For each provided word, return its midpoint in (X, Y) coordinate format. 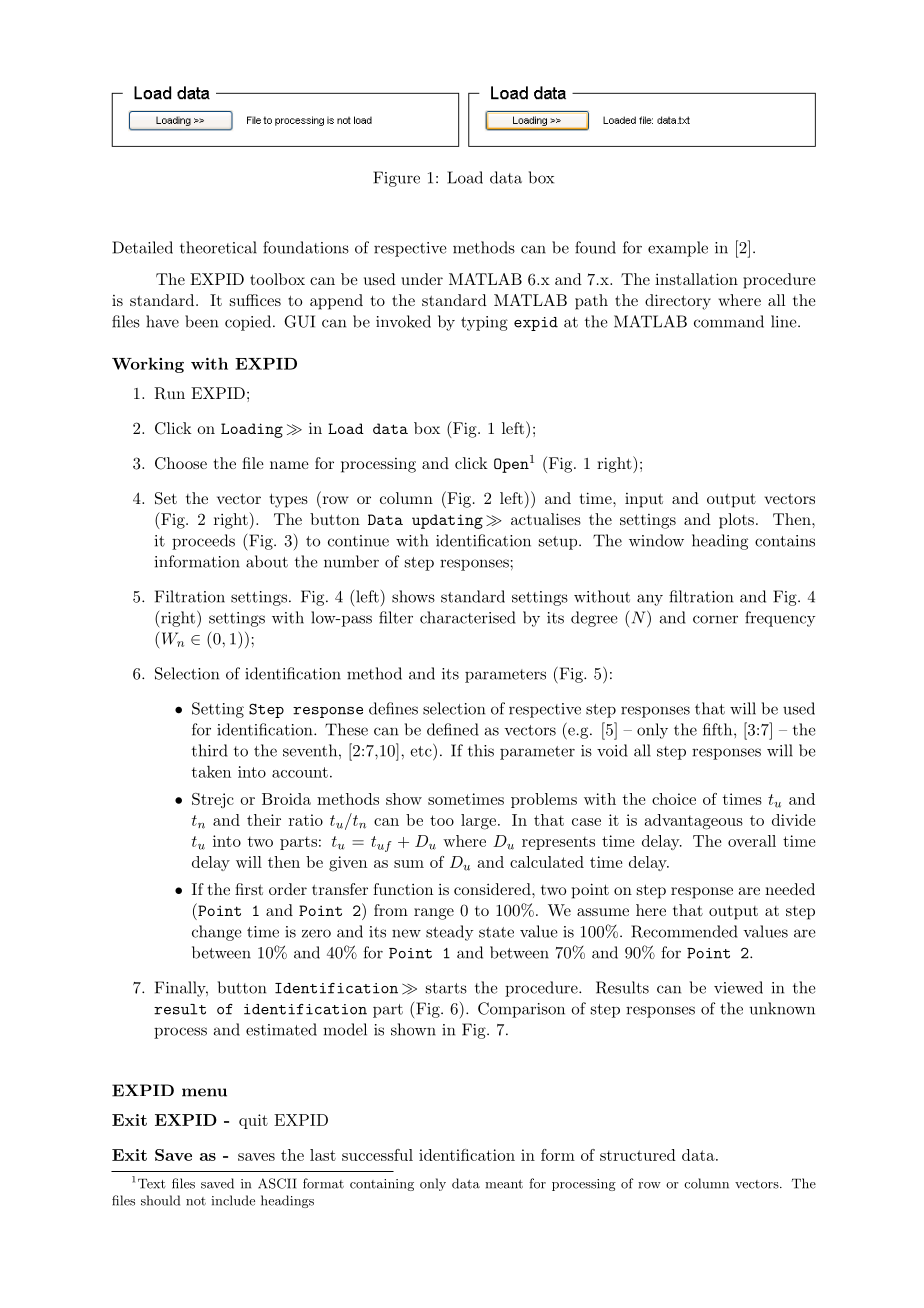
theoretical (218, 247)
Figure (396, 179)
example (678, 249)
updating (447, 521)
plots (736, 521)
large (478, 822)
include (233, 1200)
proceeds (203, 542)
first (249, 889)
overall (752, 841)
